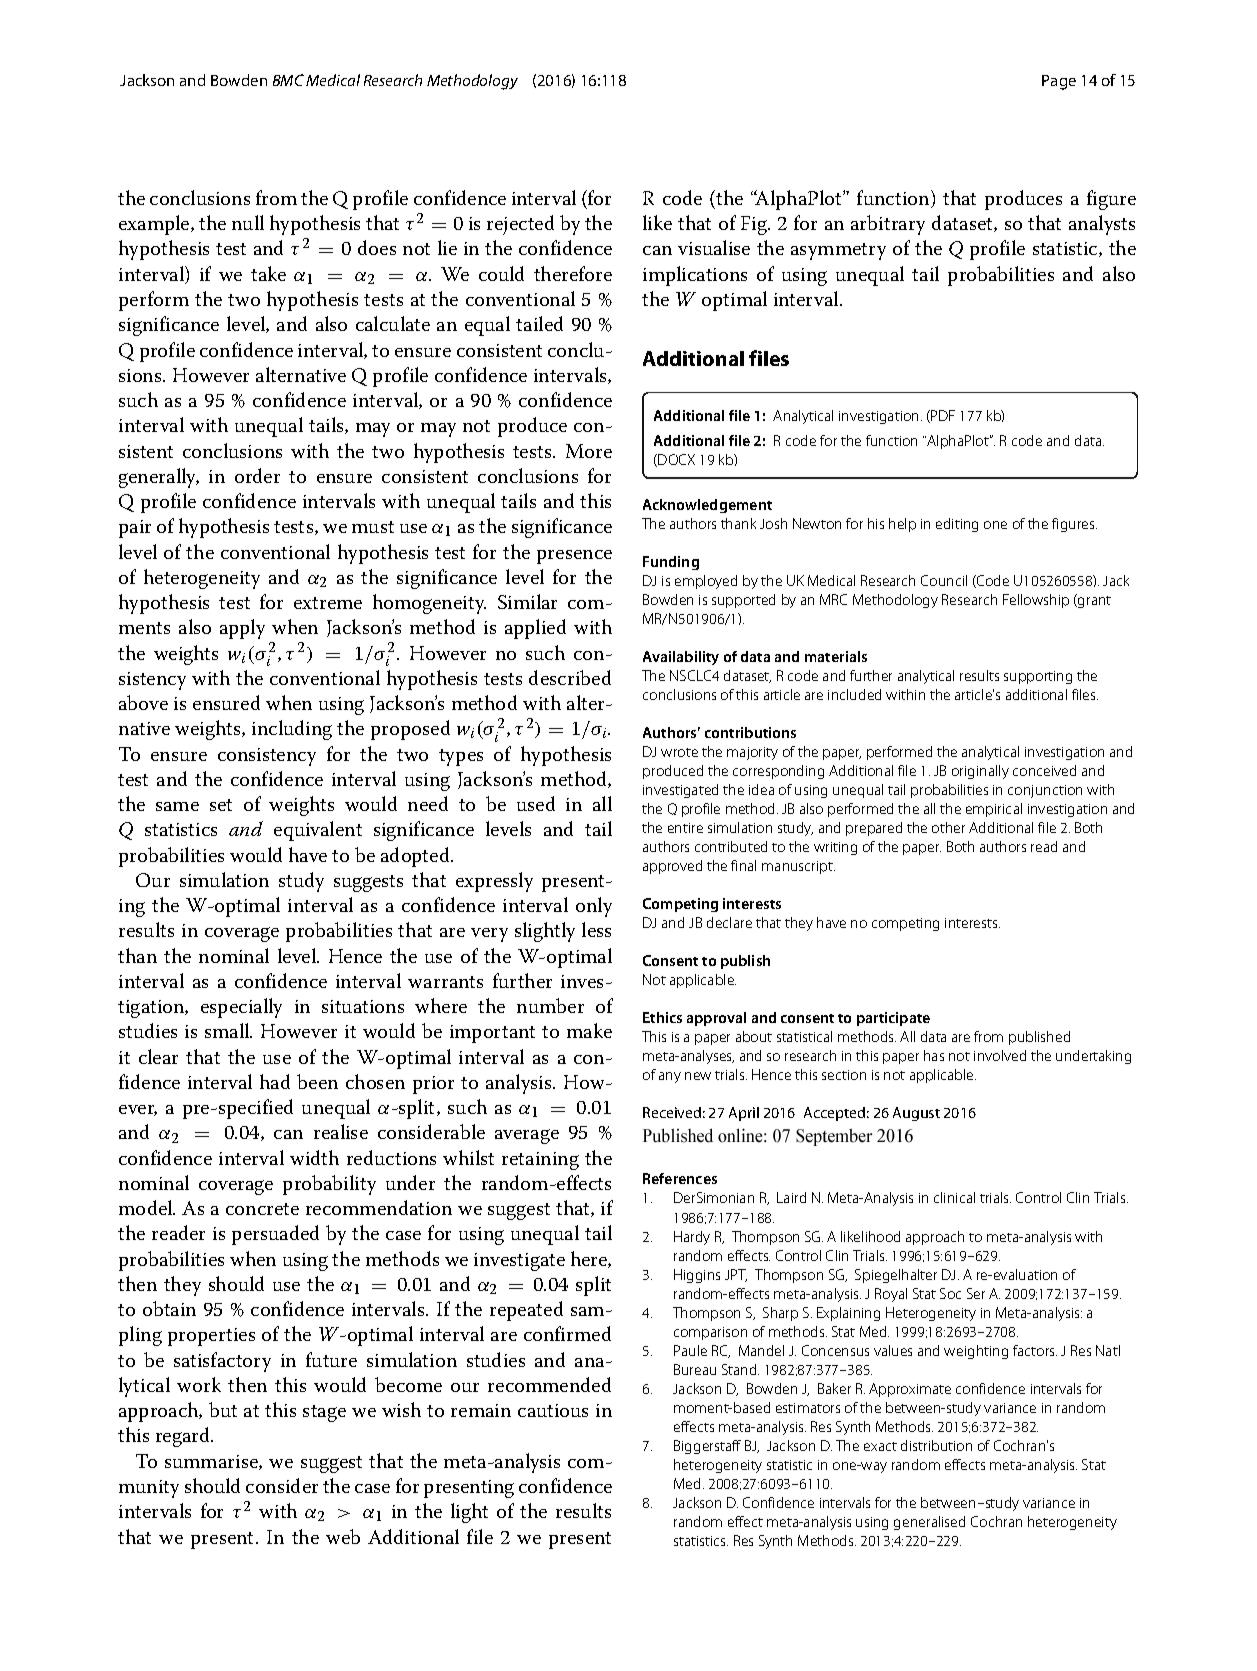 The height and width of the image is (1671, 1257). Describe the element at coordinates (184, 1437) in the image. I see `regard` at that location.
